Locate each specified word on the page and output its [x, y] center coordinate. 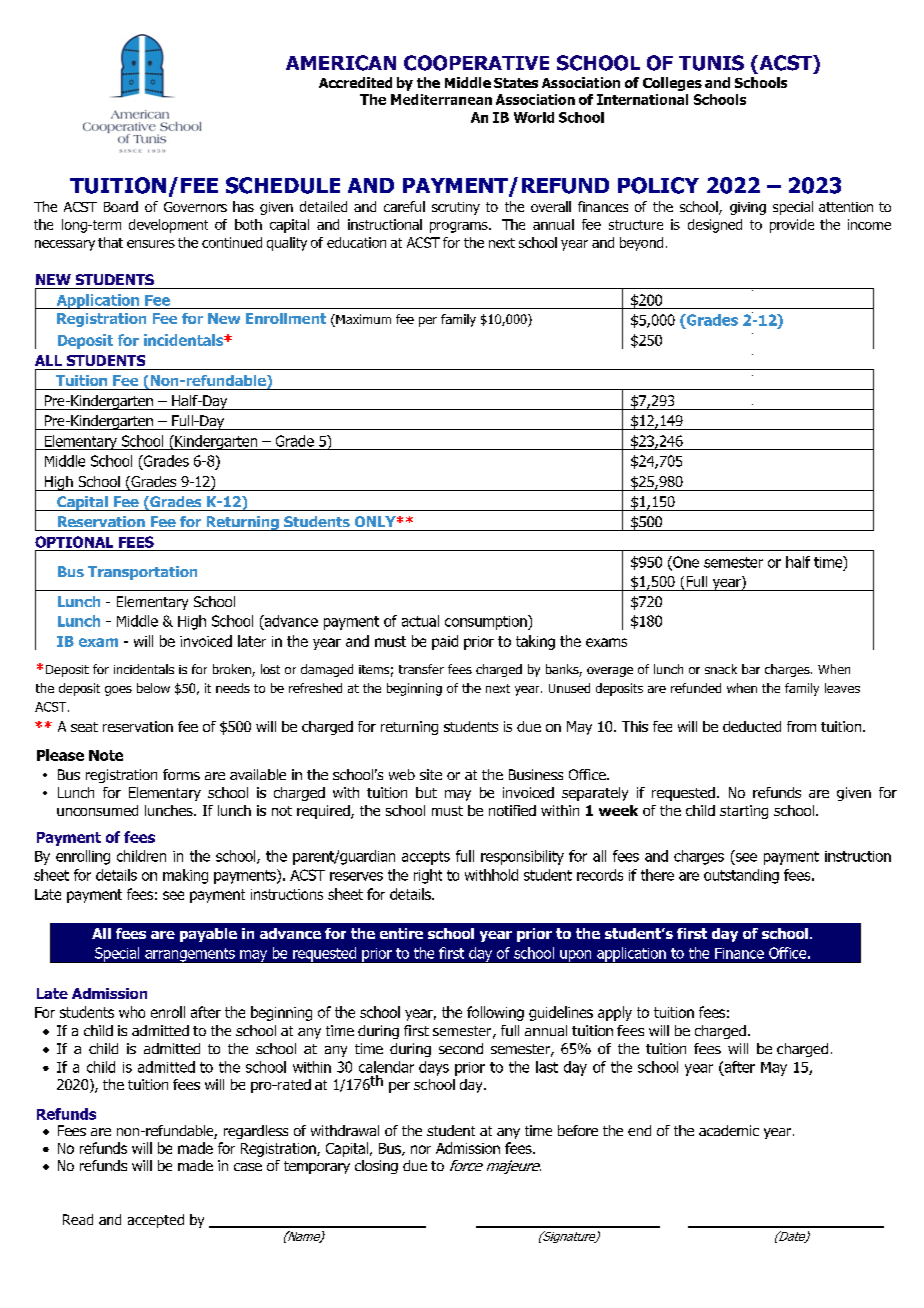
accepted [156, 1221]
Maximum [362, 320]
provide [792, 226]
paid [445, 642]
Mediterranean [441, 99]
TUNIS [711, 63]
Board [121, 206]
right [428, 876]
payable [208, 935]
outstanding [741, 876]
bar [751, 669]
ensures [151, 244]
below [153, 688]
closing [376, 1167]
